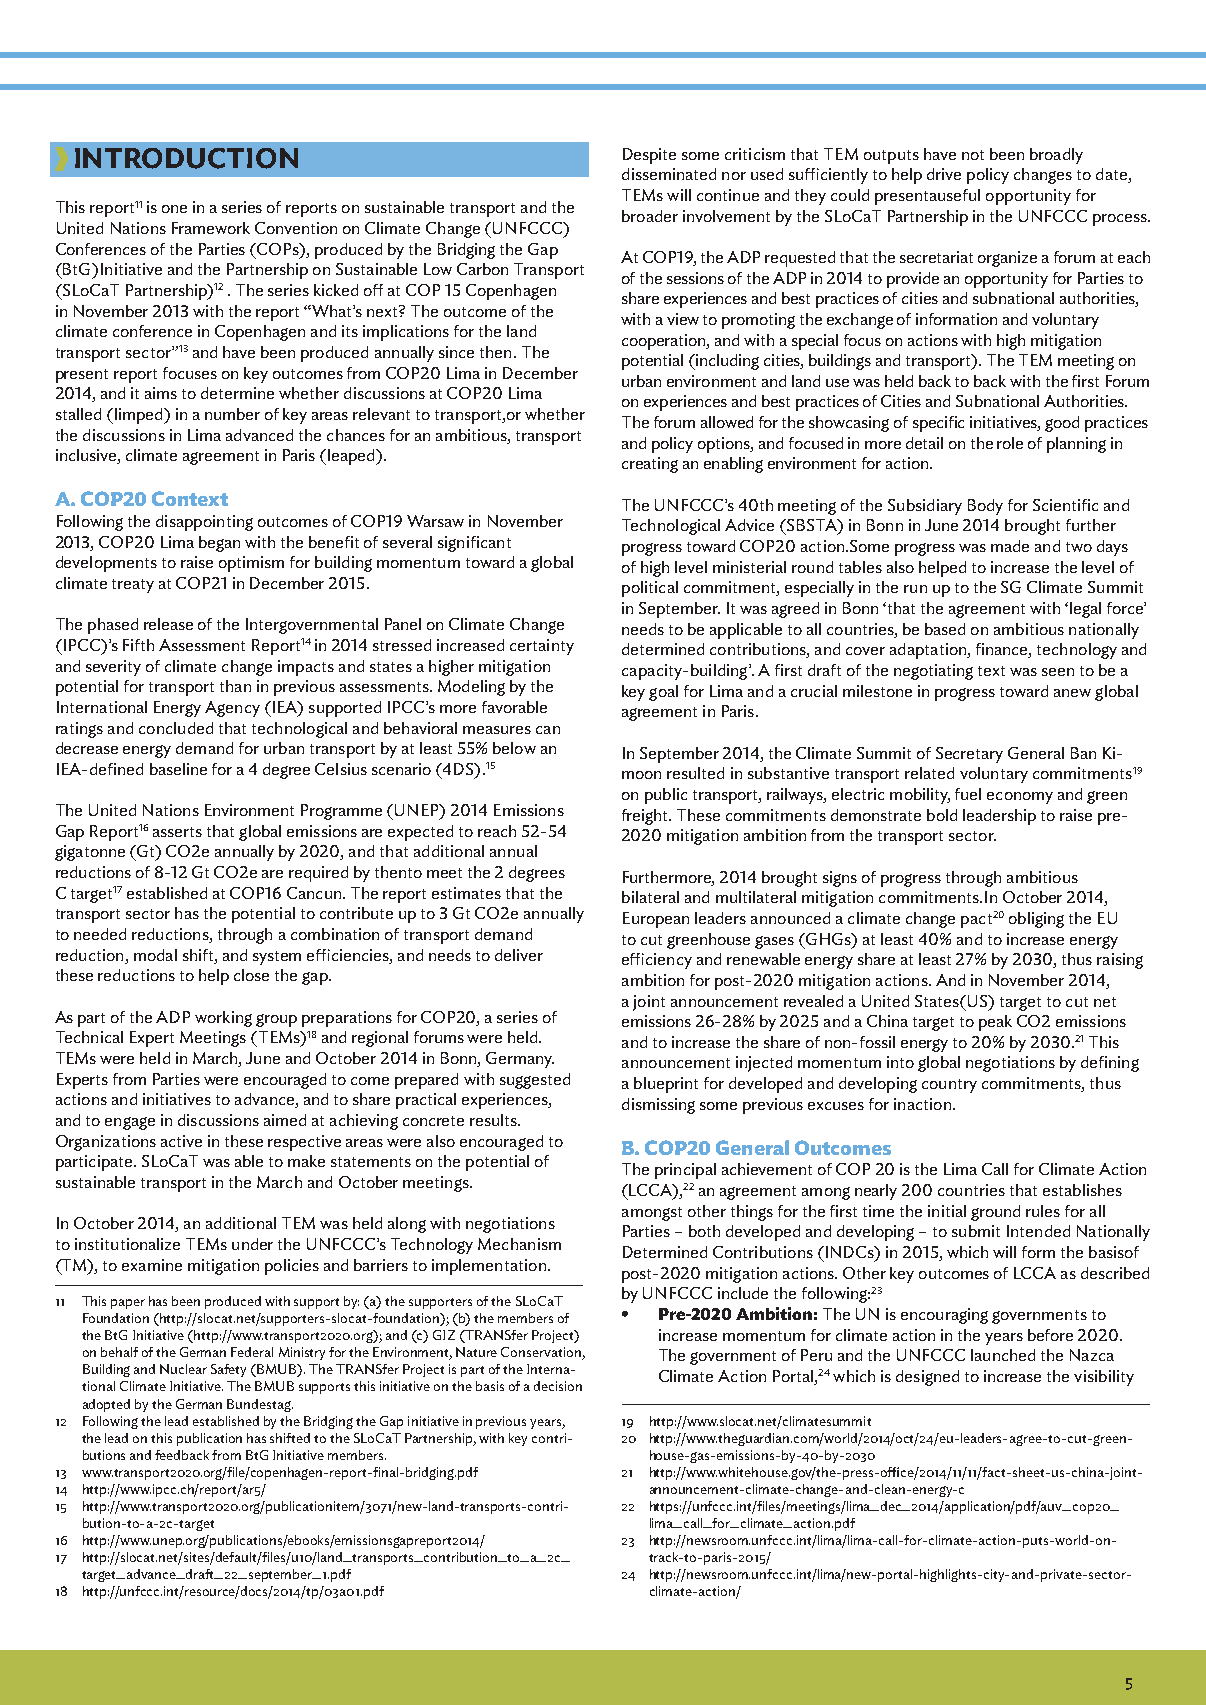 The width and height of the screenshot is (1206, 1705). I want to click on economy, so click(1020, 798).
